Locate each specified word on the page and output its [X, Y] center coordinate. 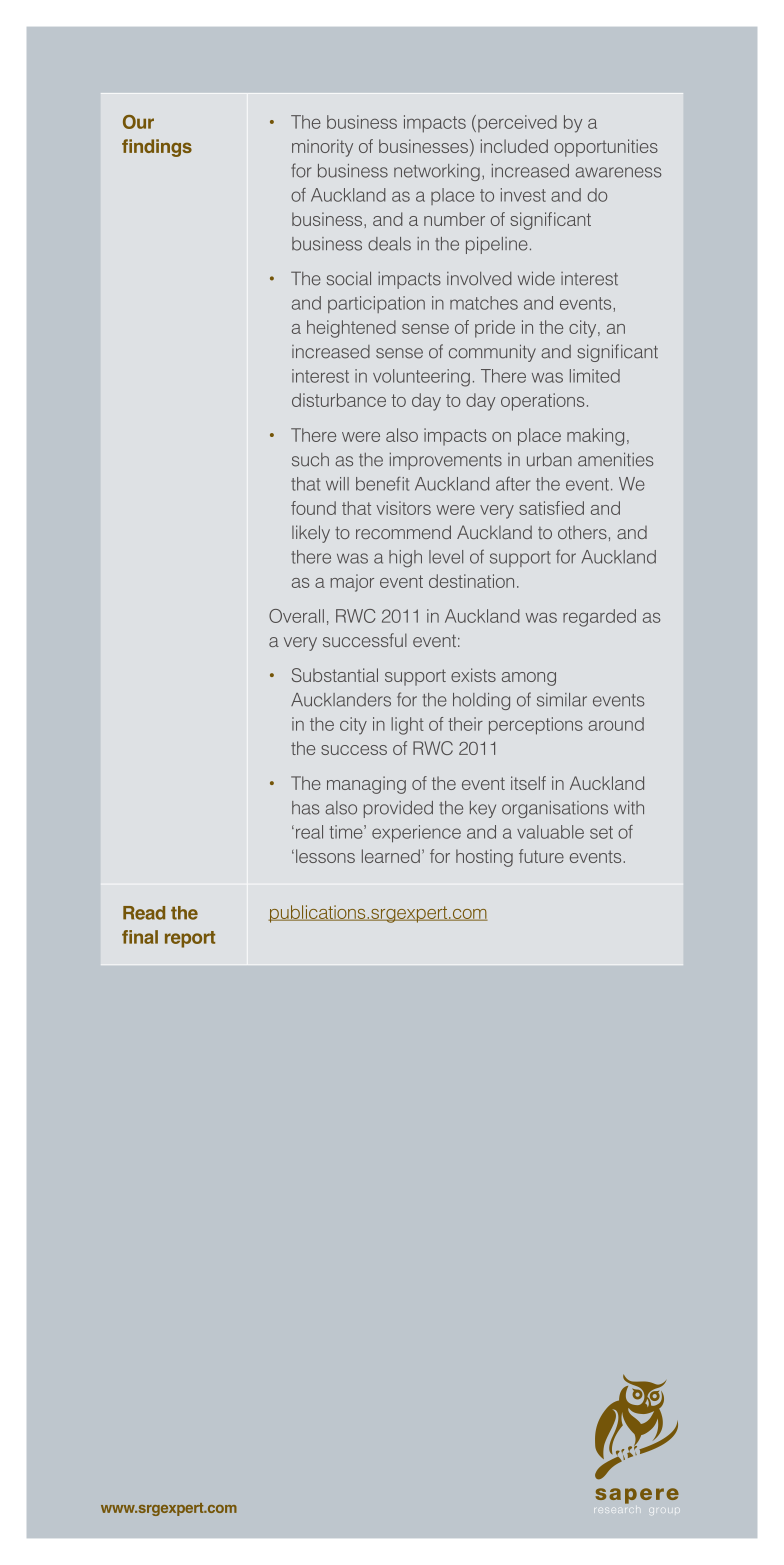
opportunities [606, 148]
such [310, 460]
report [190, 939]
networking [437, 172]
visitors [403, 508]
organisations [555, 809]
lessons [325, 856]
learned [391, 856]
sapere [637, 1496]
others [582, 532]
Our [138, 122]
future [541, 856]
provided [398, 809]
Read [144, 913]
